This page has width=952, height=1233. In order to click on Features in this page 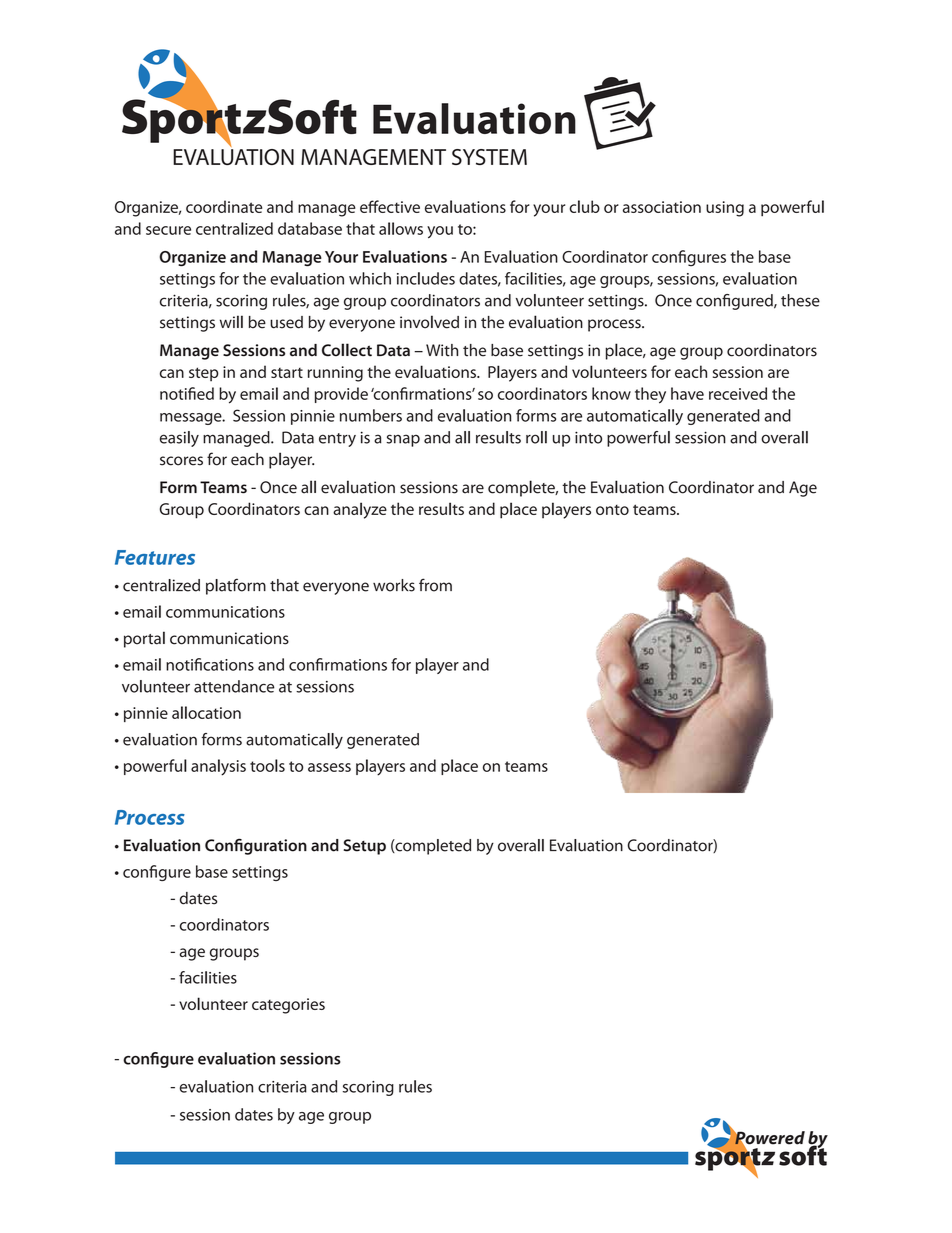, I will do `click(155, 557)`.
